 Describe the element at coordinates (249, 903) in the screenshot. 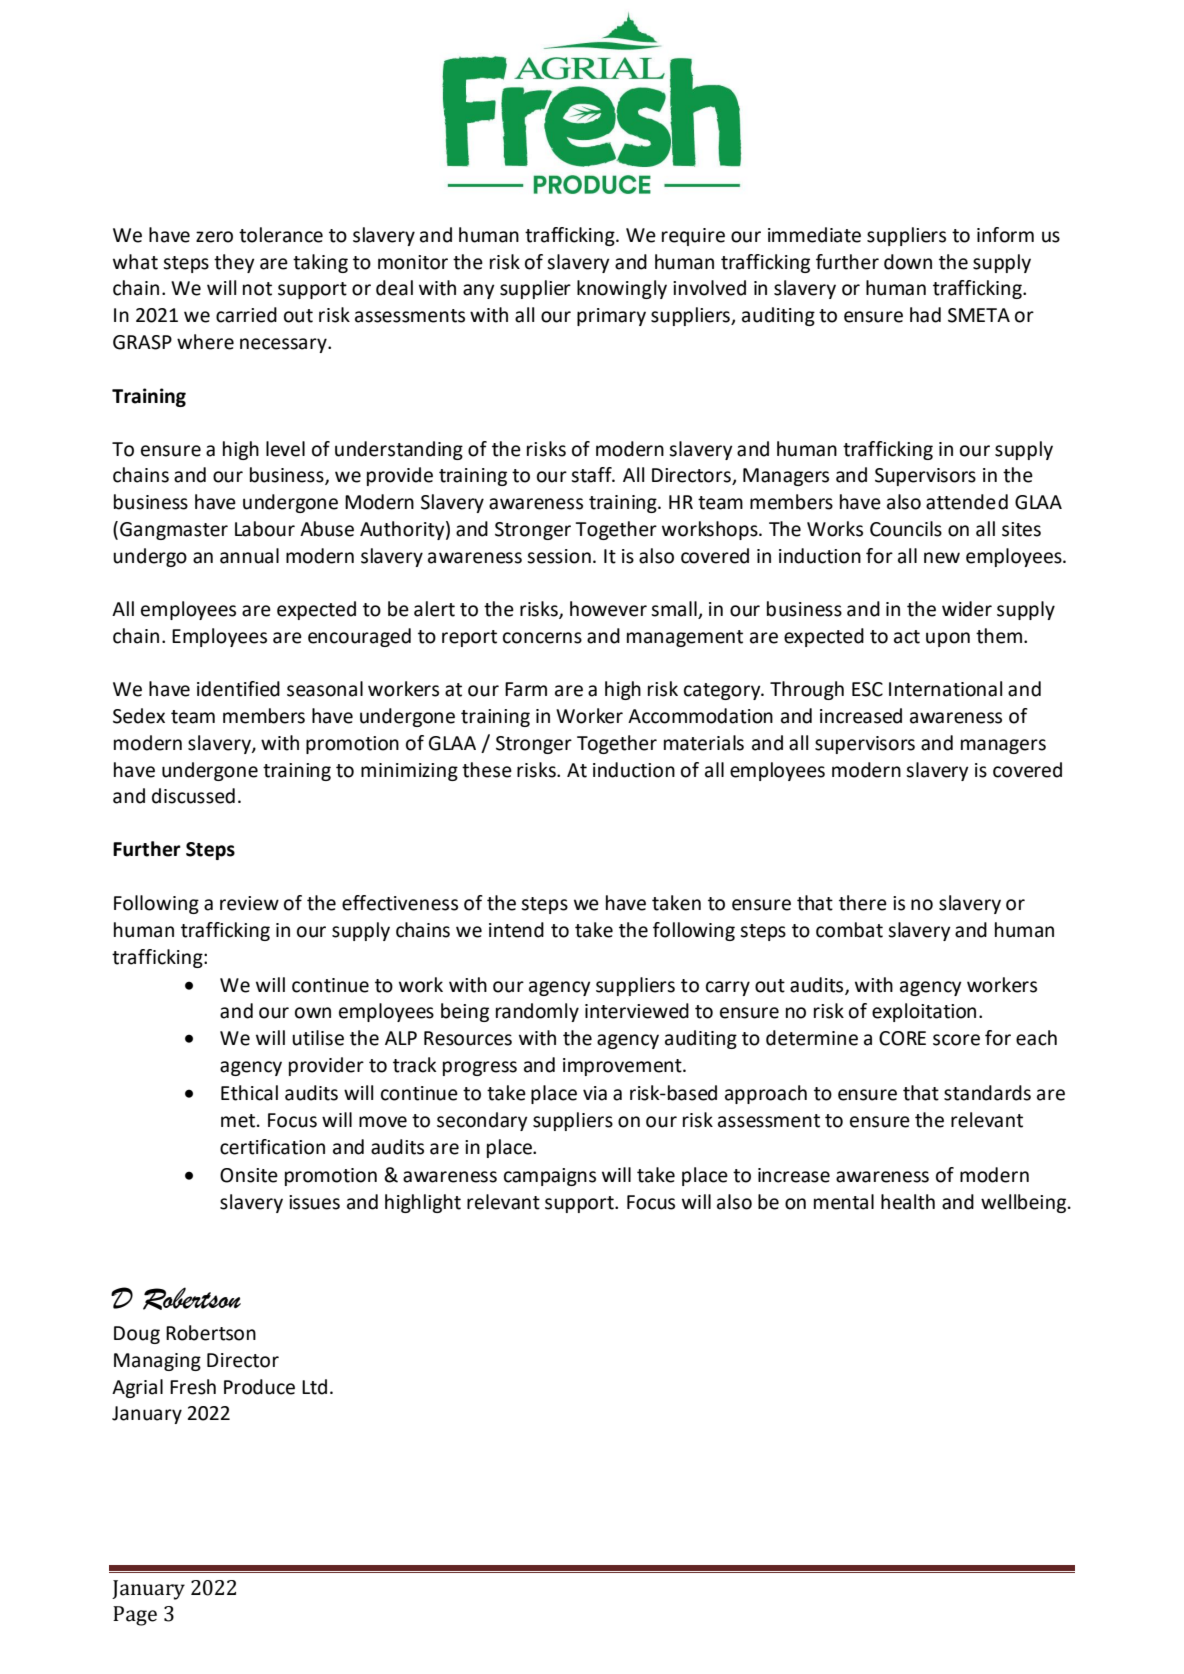

I see `review` at that location.
